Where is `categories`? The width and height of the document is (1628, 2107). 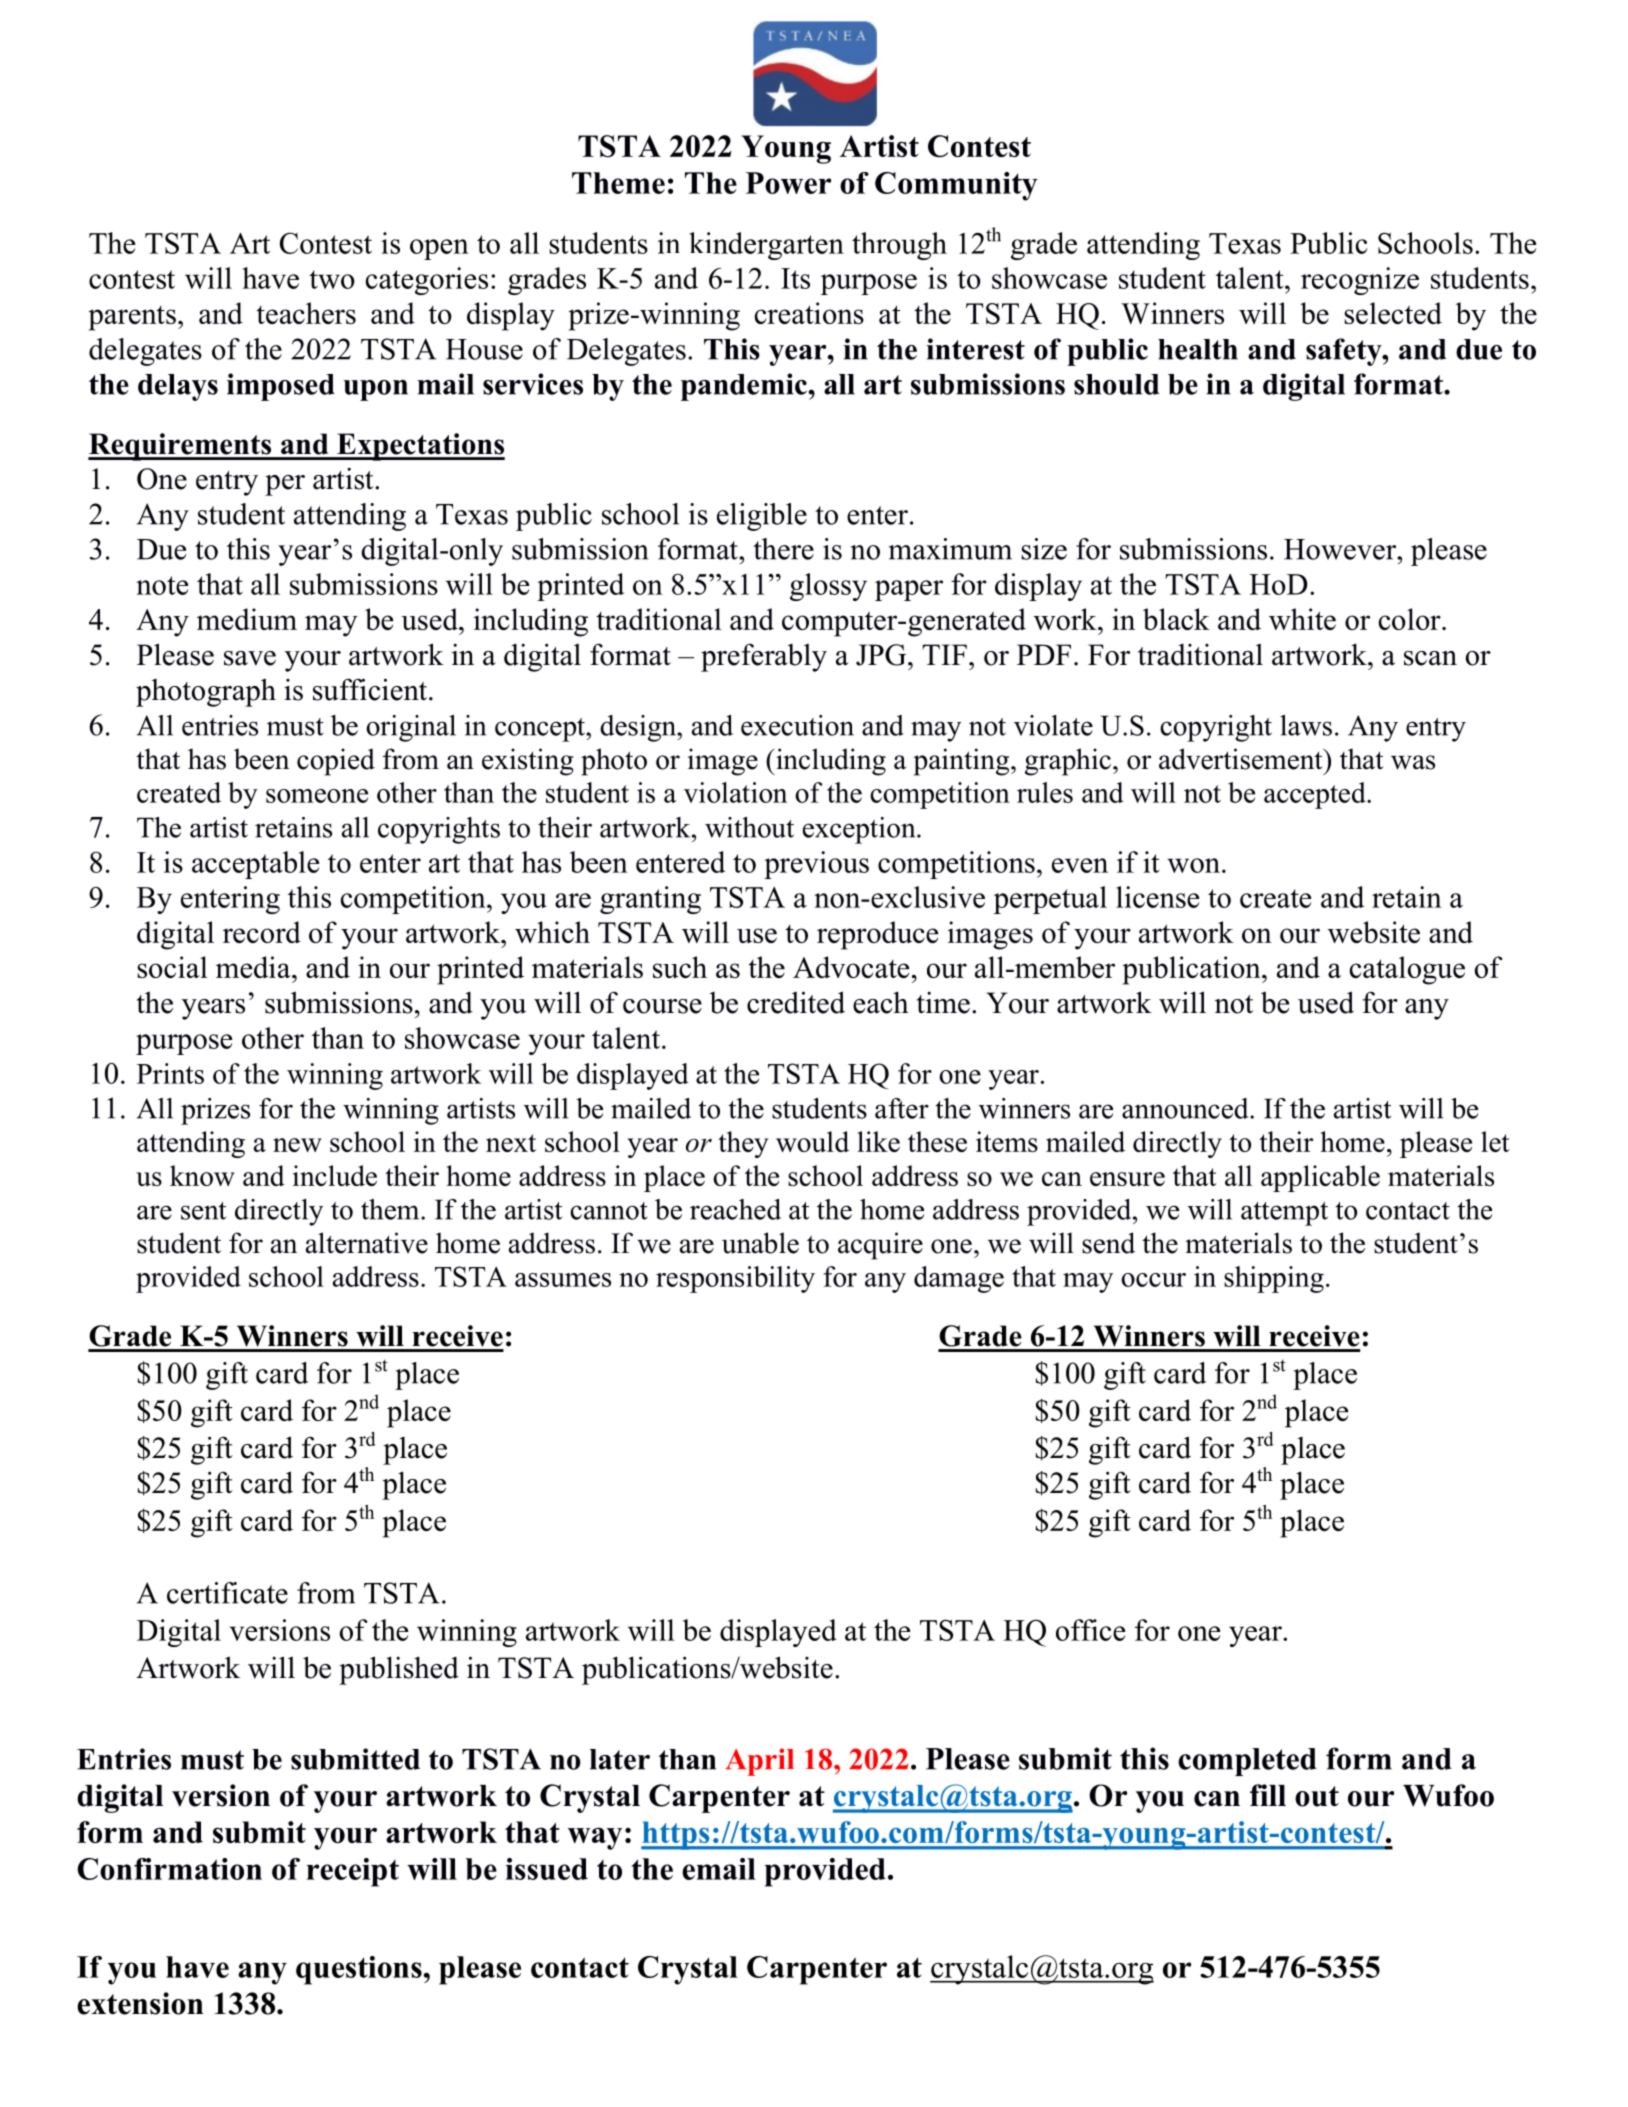 categories is located at coordinates (427, 281).
